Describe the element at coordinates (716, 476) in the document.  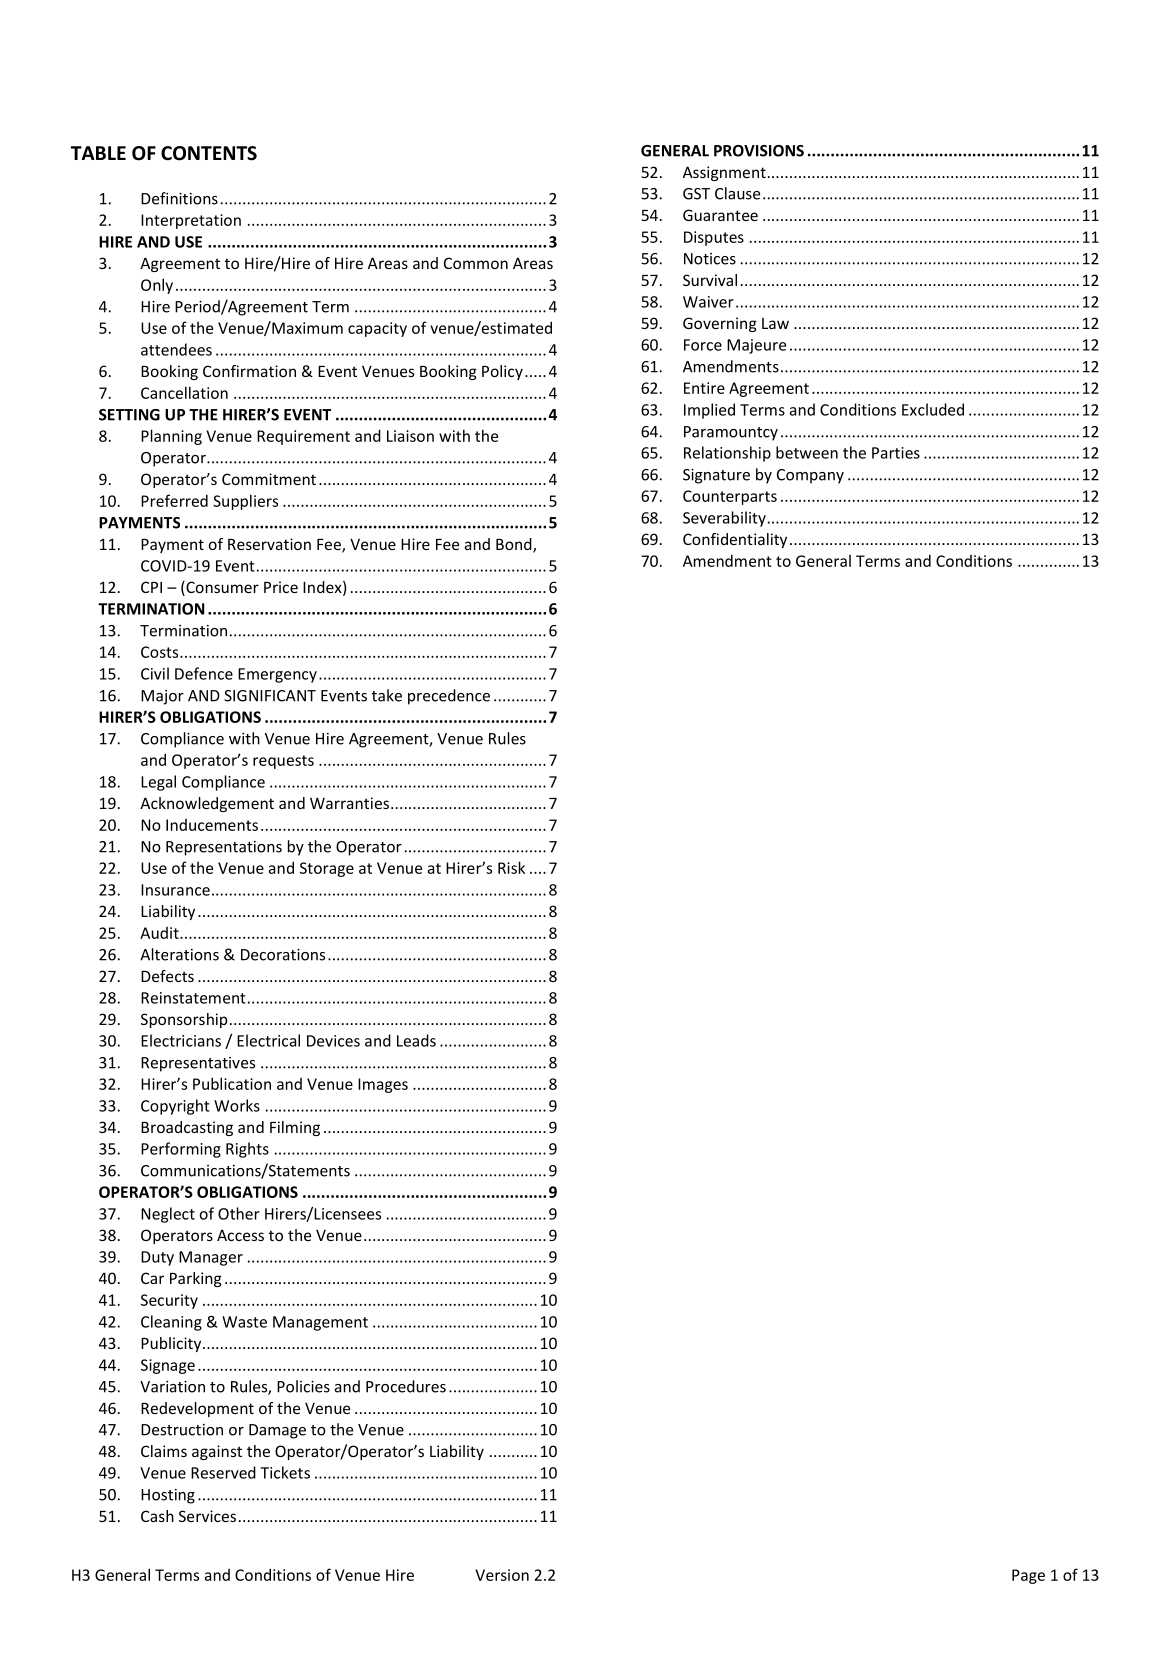
I see `Signature` at that location.
